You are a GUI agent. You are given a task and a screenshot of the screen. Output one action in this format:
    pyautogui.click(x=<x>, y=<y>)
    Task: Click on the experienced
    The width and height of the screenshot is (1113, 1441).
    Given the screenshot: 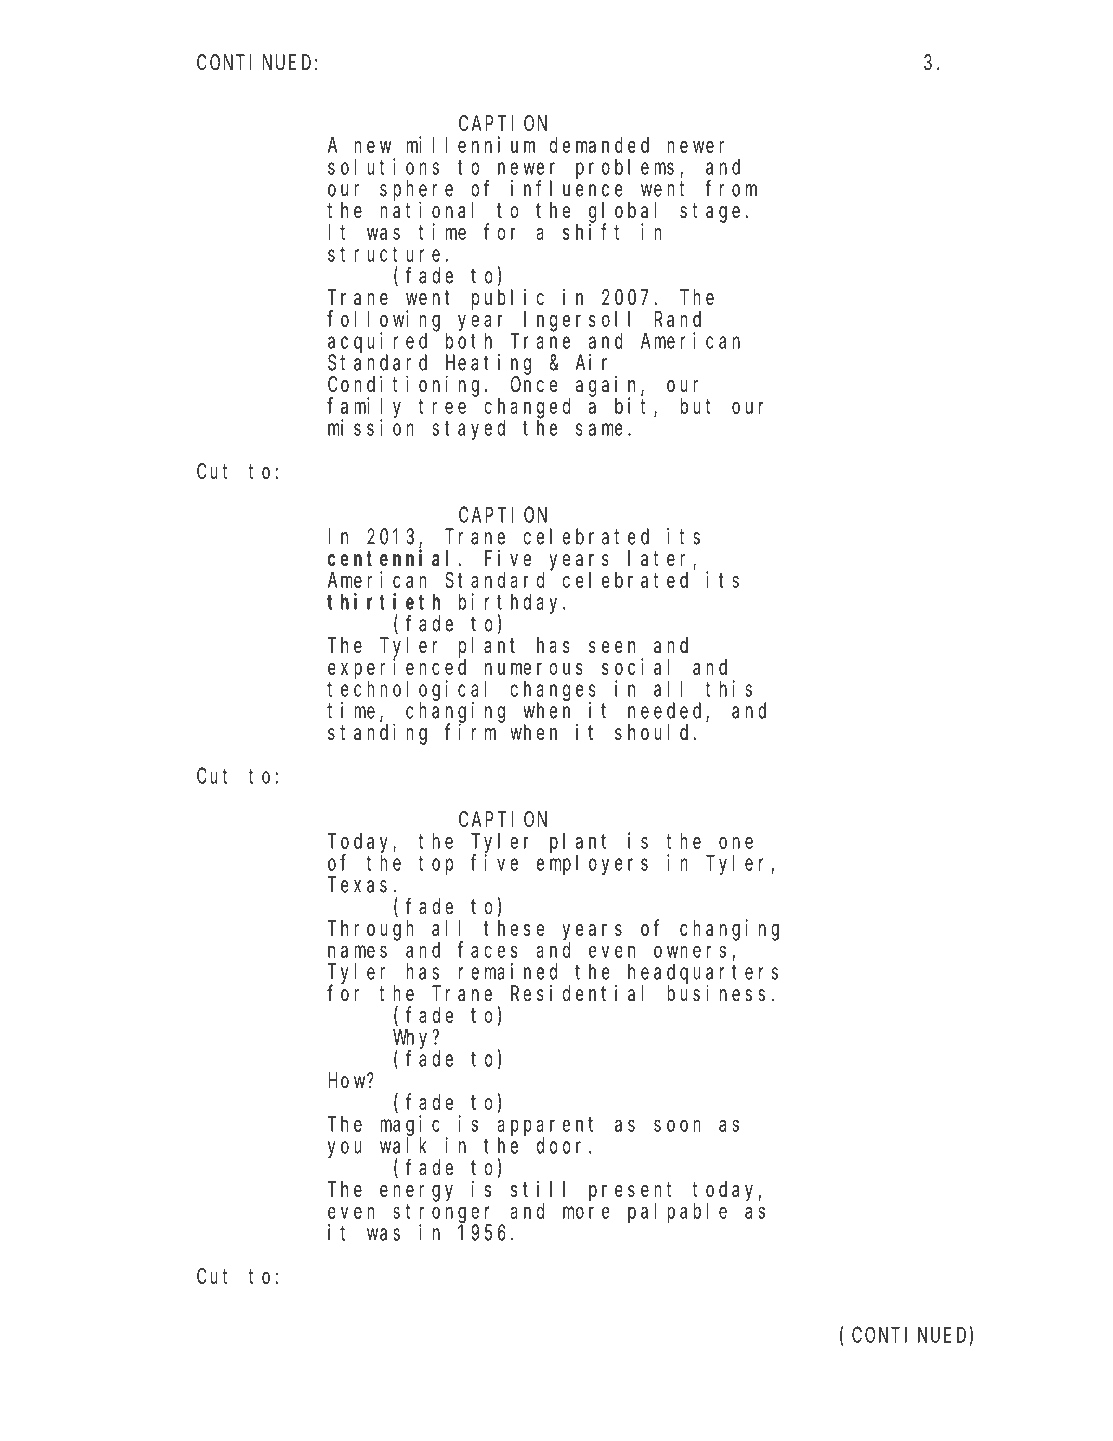 What is the action you would take?
    pyautogui.click(x=397, y=669)
